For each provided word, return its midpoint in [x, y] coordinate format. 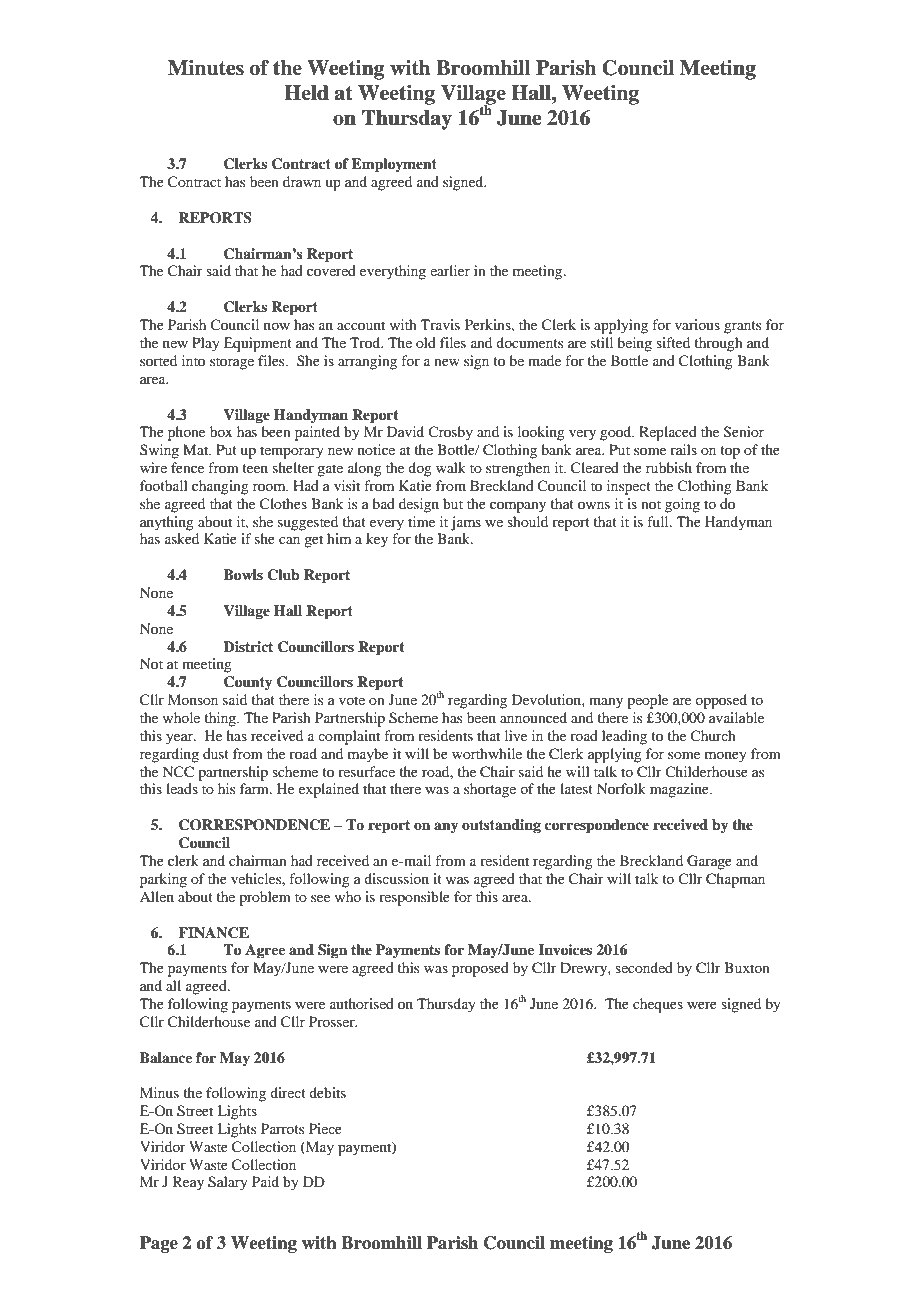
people [647, 701]
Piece [325, 1128]
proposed [480, 969]
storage [232, 363]
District [248, 646]
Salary [228, 1183]
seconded [644, 967]
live [516, 735]
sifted [673, 342]
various [697, 324]
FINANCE [213, 933]
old [426, 342]
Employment [394, 165]
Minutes [206, 68]
